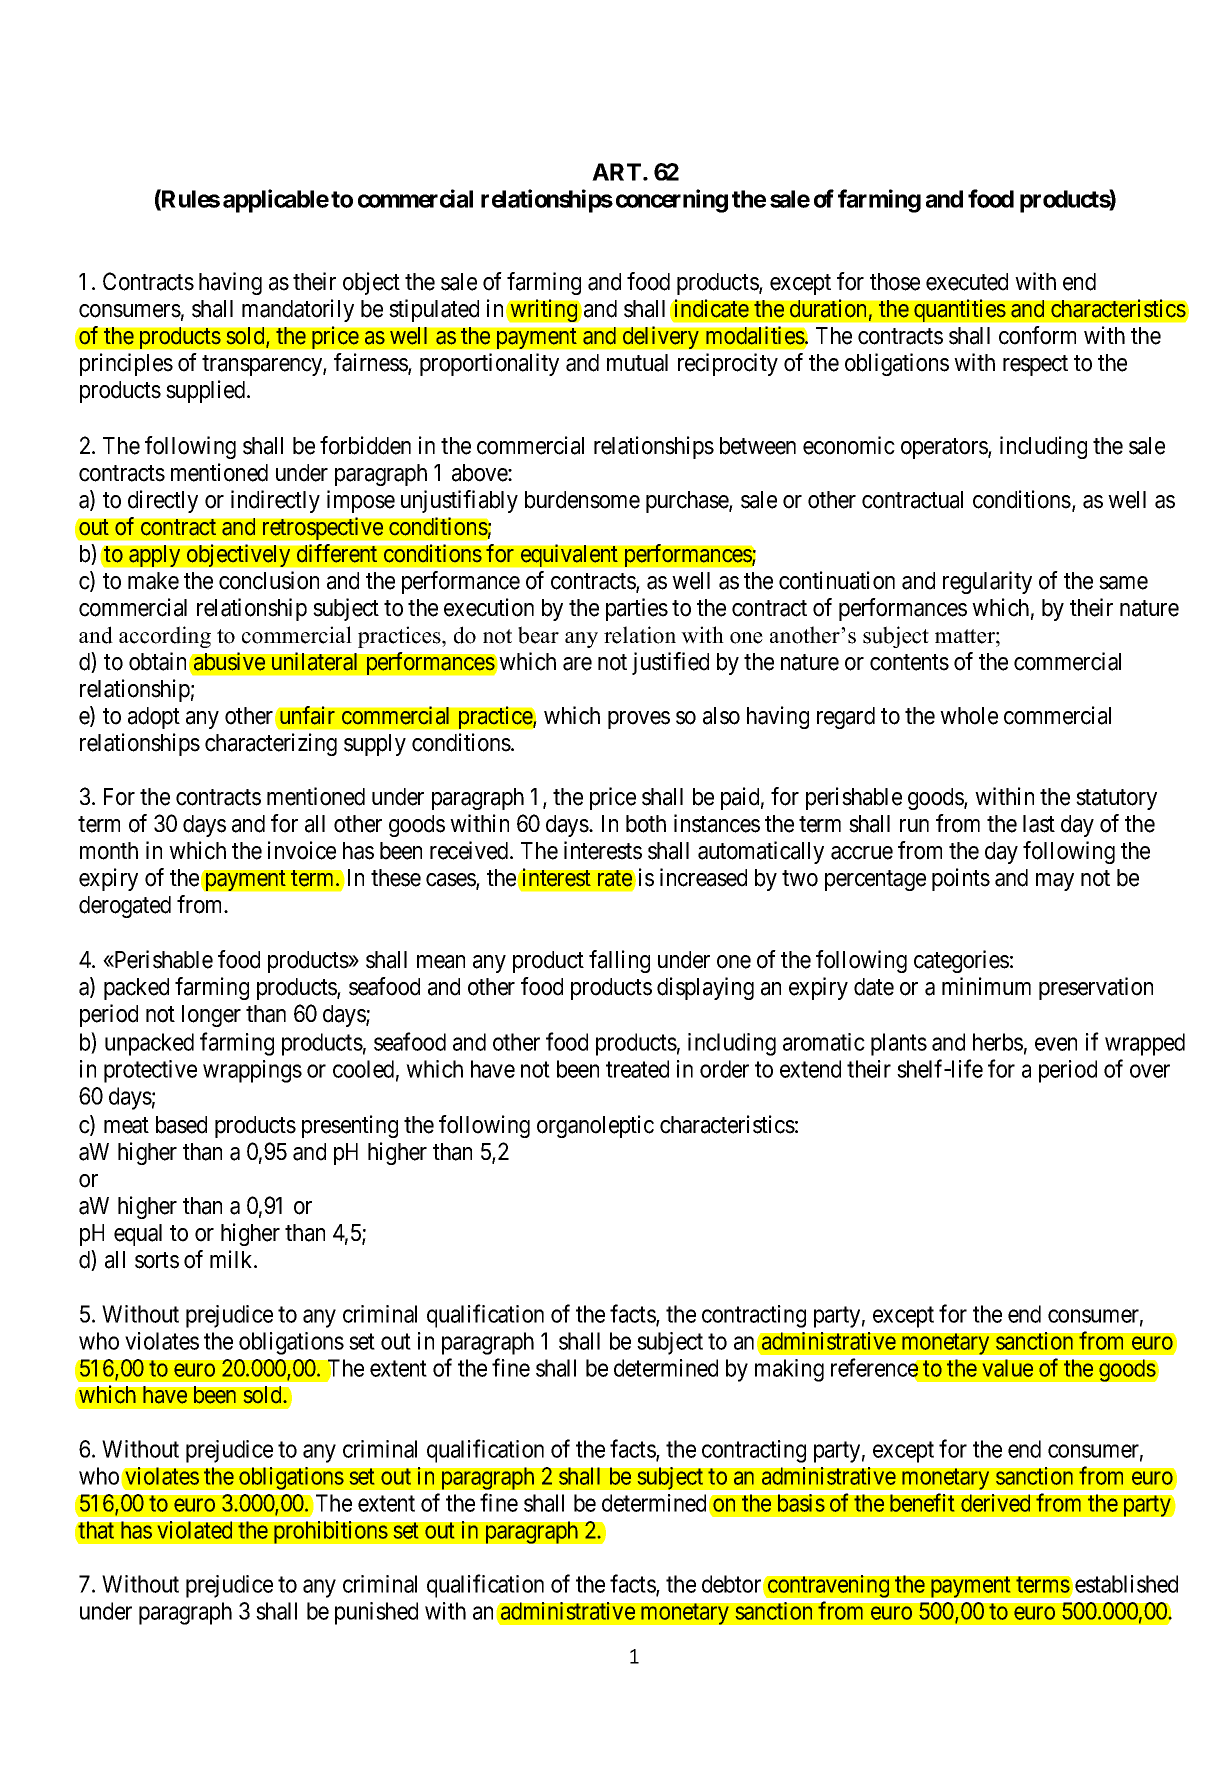 The width and height of the screenshot is (1216, 1771). I want to click on even, so click(1056, 1044).
